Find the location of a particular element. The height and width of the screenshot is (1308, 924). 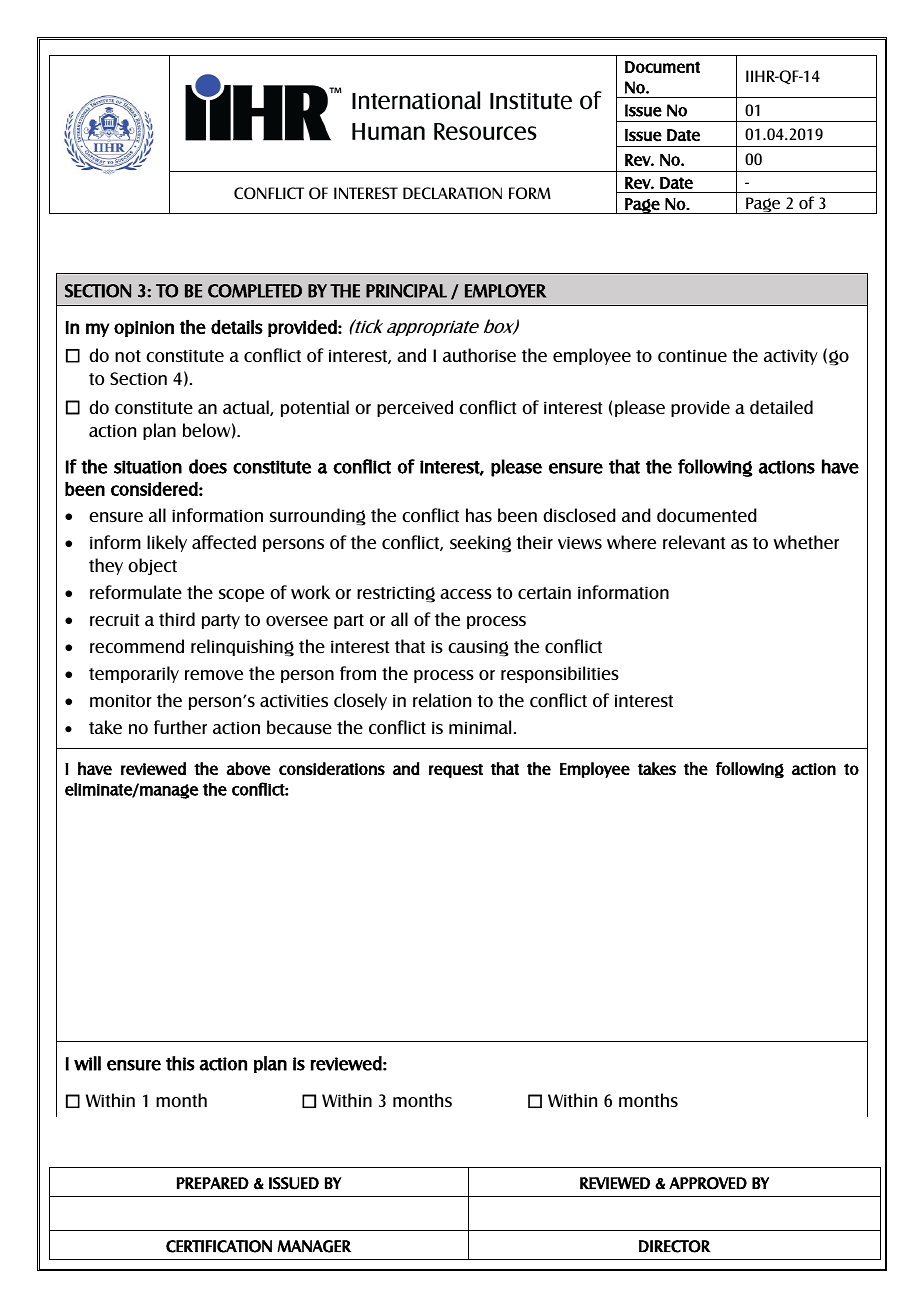

situation is located at coordinates (148, 467).
